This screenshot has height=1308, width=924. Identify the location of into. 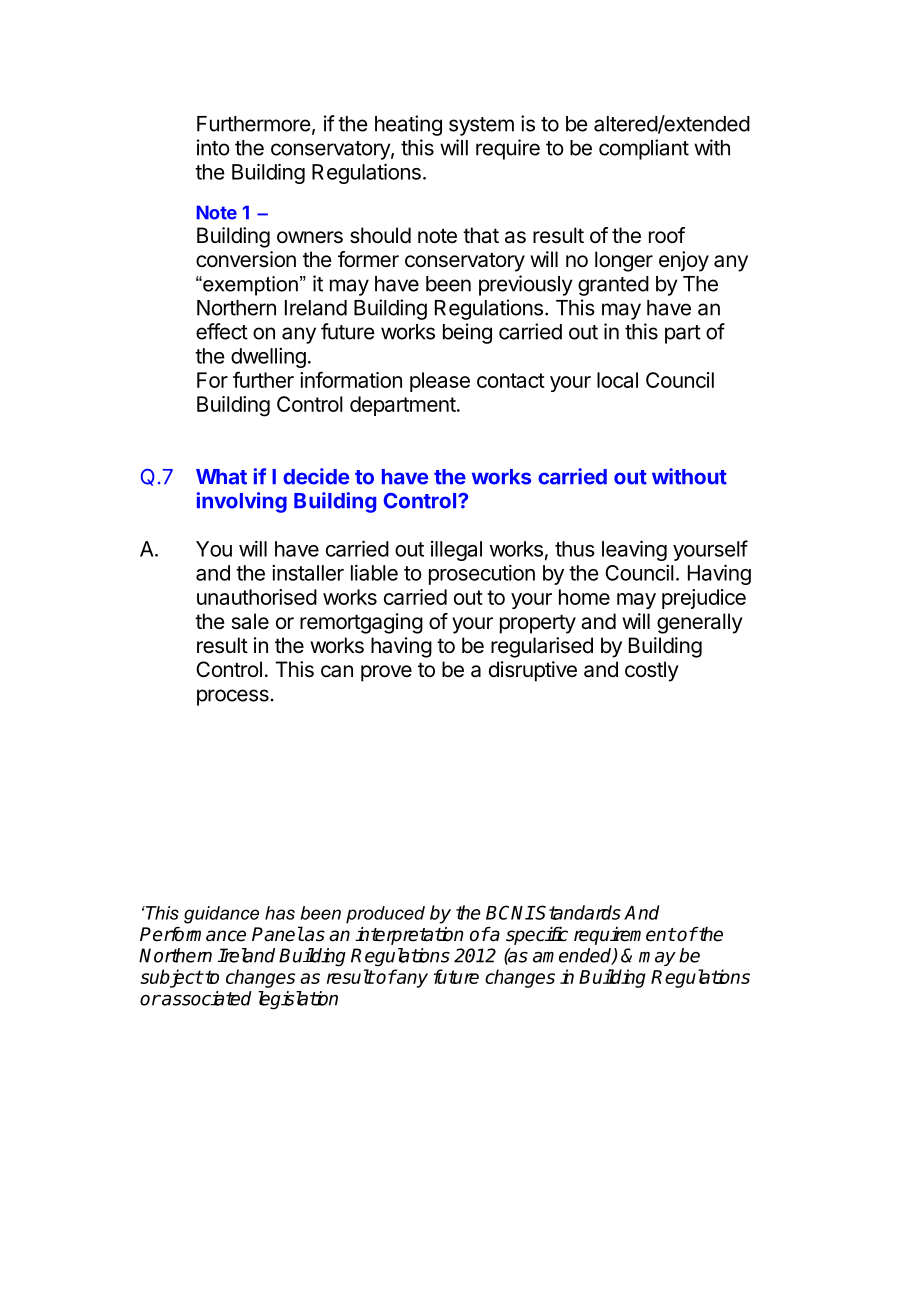
(213, 147).
